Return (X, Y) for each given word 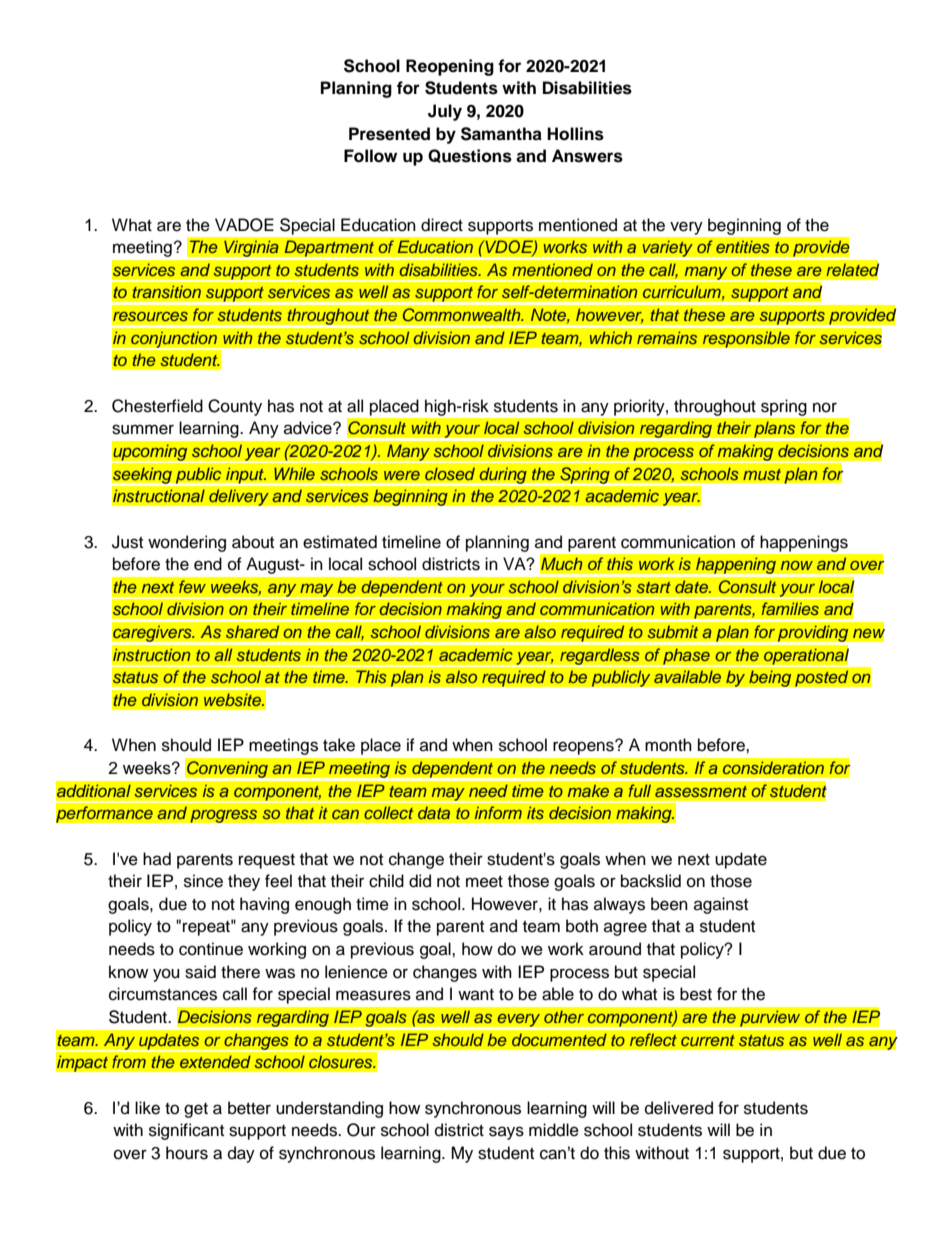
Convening (227, 769)
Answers (587, 156)
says (506, 1133)
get (196, 1110)
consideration (773, 768)
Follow (370, 156)
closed (450, 473)
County (235, 407)
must (762, 474)
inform (498, 813)
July (445, 112)
